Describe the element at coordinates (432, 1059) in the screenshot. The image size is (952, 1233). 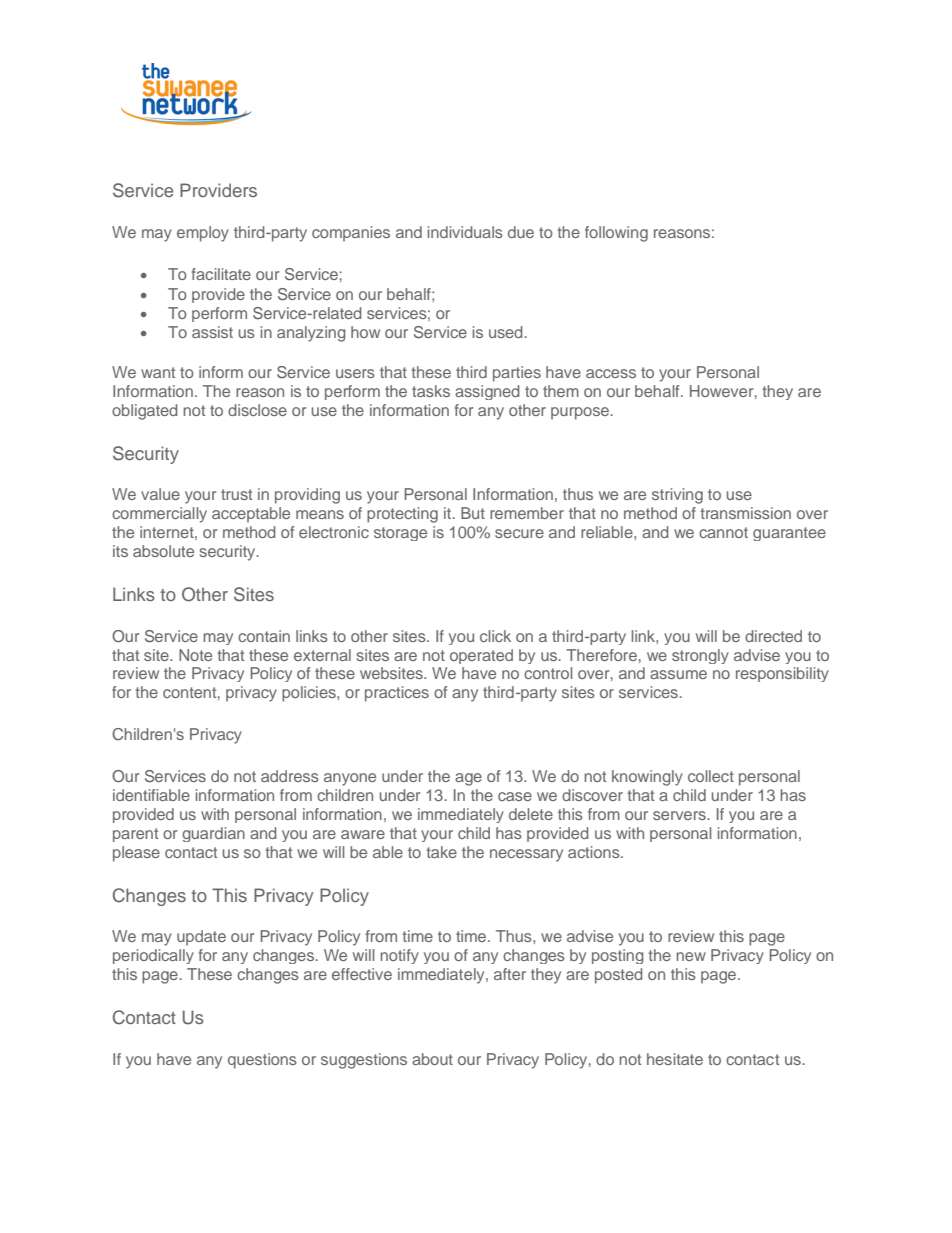
I see `about` at that location.
